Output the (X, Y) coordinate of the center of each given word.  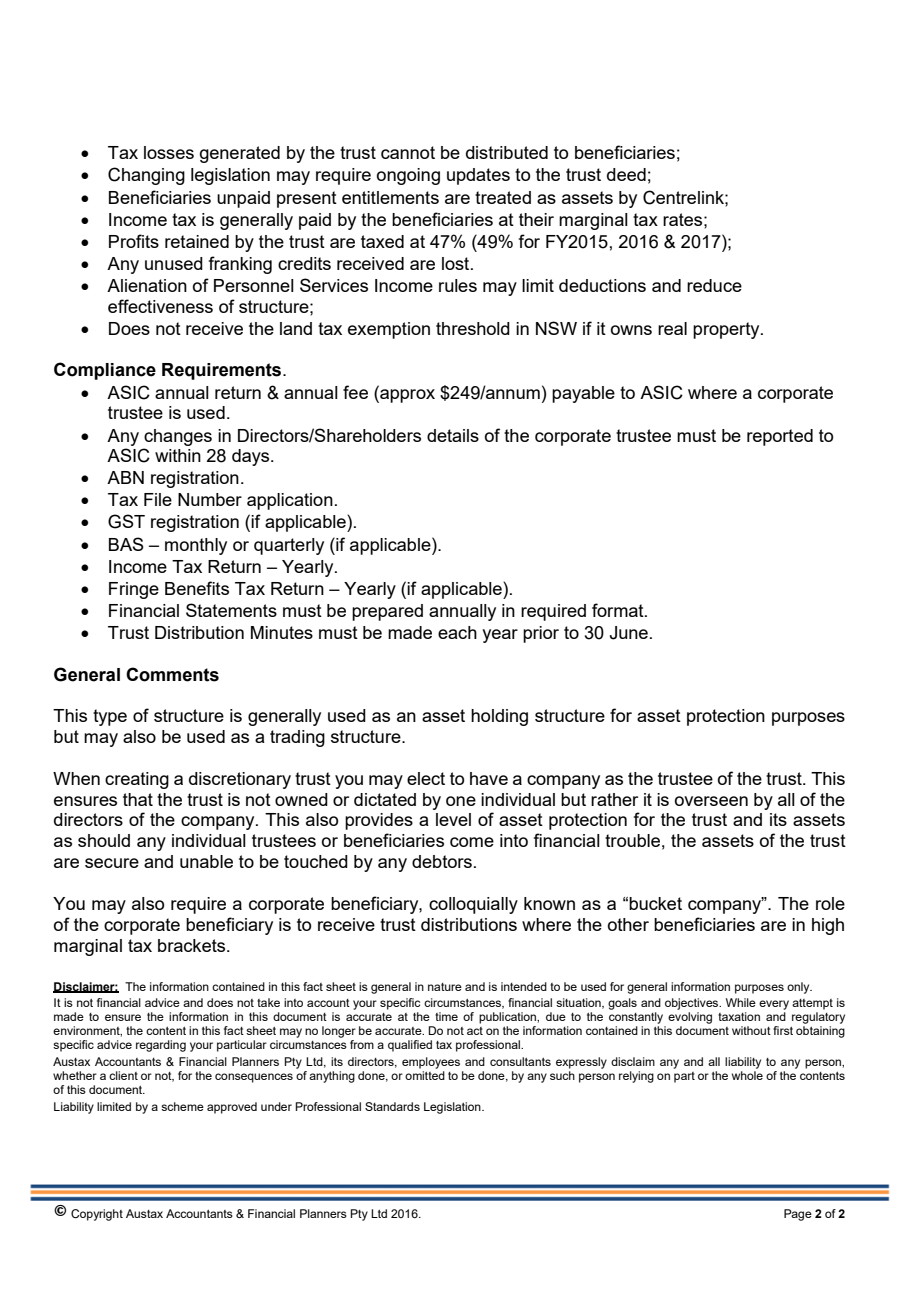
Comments (172, 674)
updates (478, 176)
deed (626, 174)
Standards (392, 1106)
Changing (146, 176)
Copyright (97, 1215)
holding (499, 717)
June (629, 633)
